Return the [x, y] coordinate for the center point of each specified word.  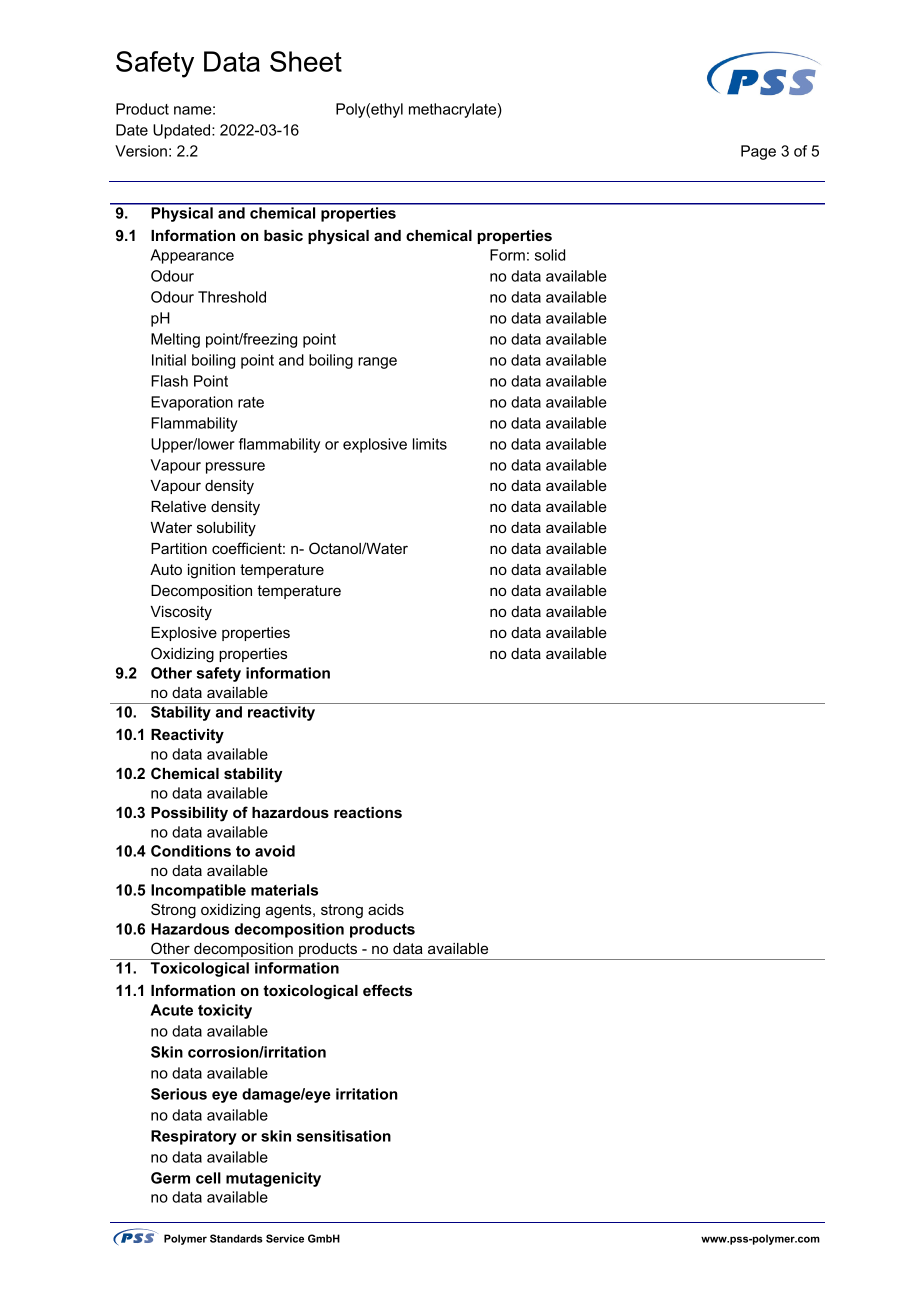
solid [550, 255]
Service [285, 1238]
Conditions [191, 851]
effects [387, 990]
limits [430, 444]
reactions [368, 812]
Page [758, 152]
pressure [235, 468]
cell [208, 1178]
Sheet [306, 61]
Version [141, 151]
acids [386, 909]
